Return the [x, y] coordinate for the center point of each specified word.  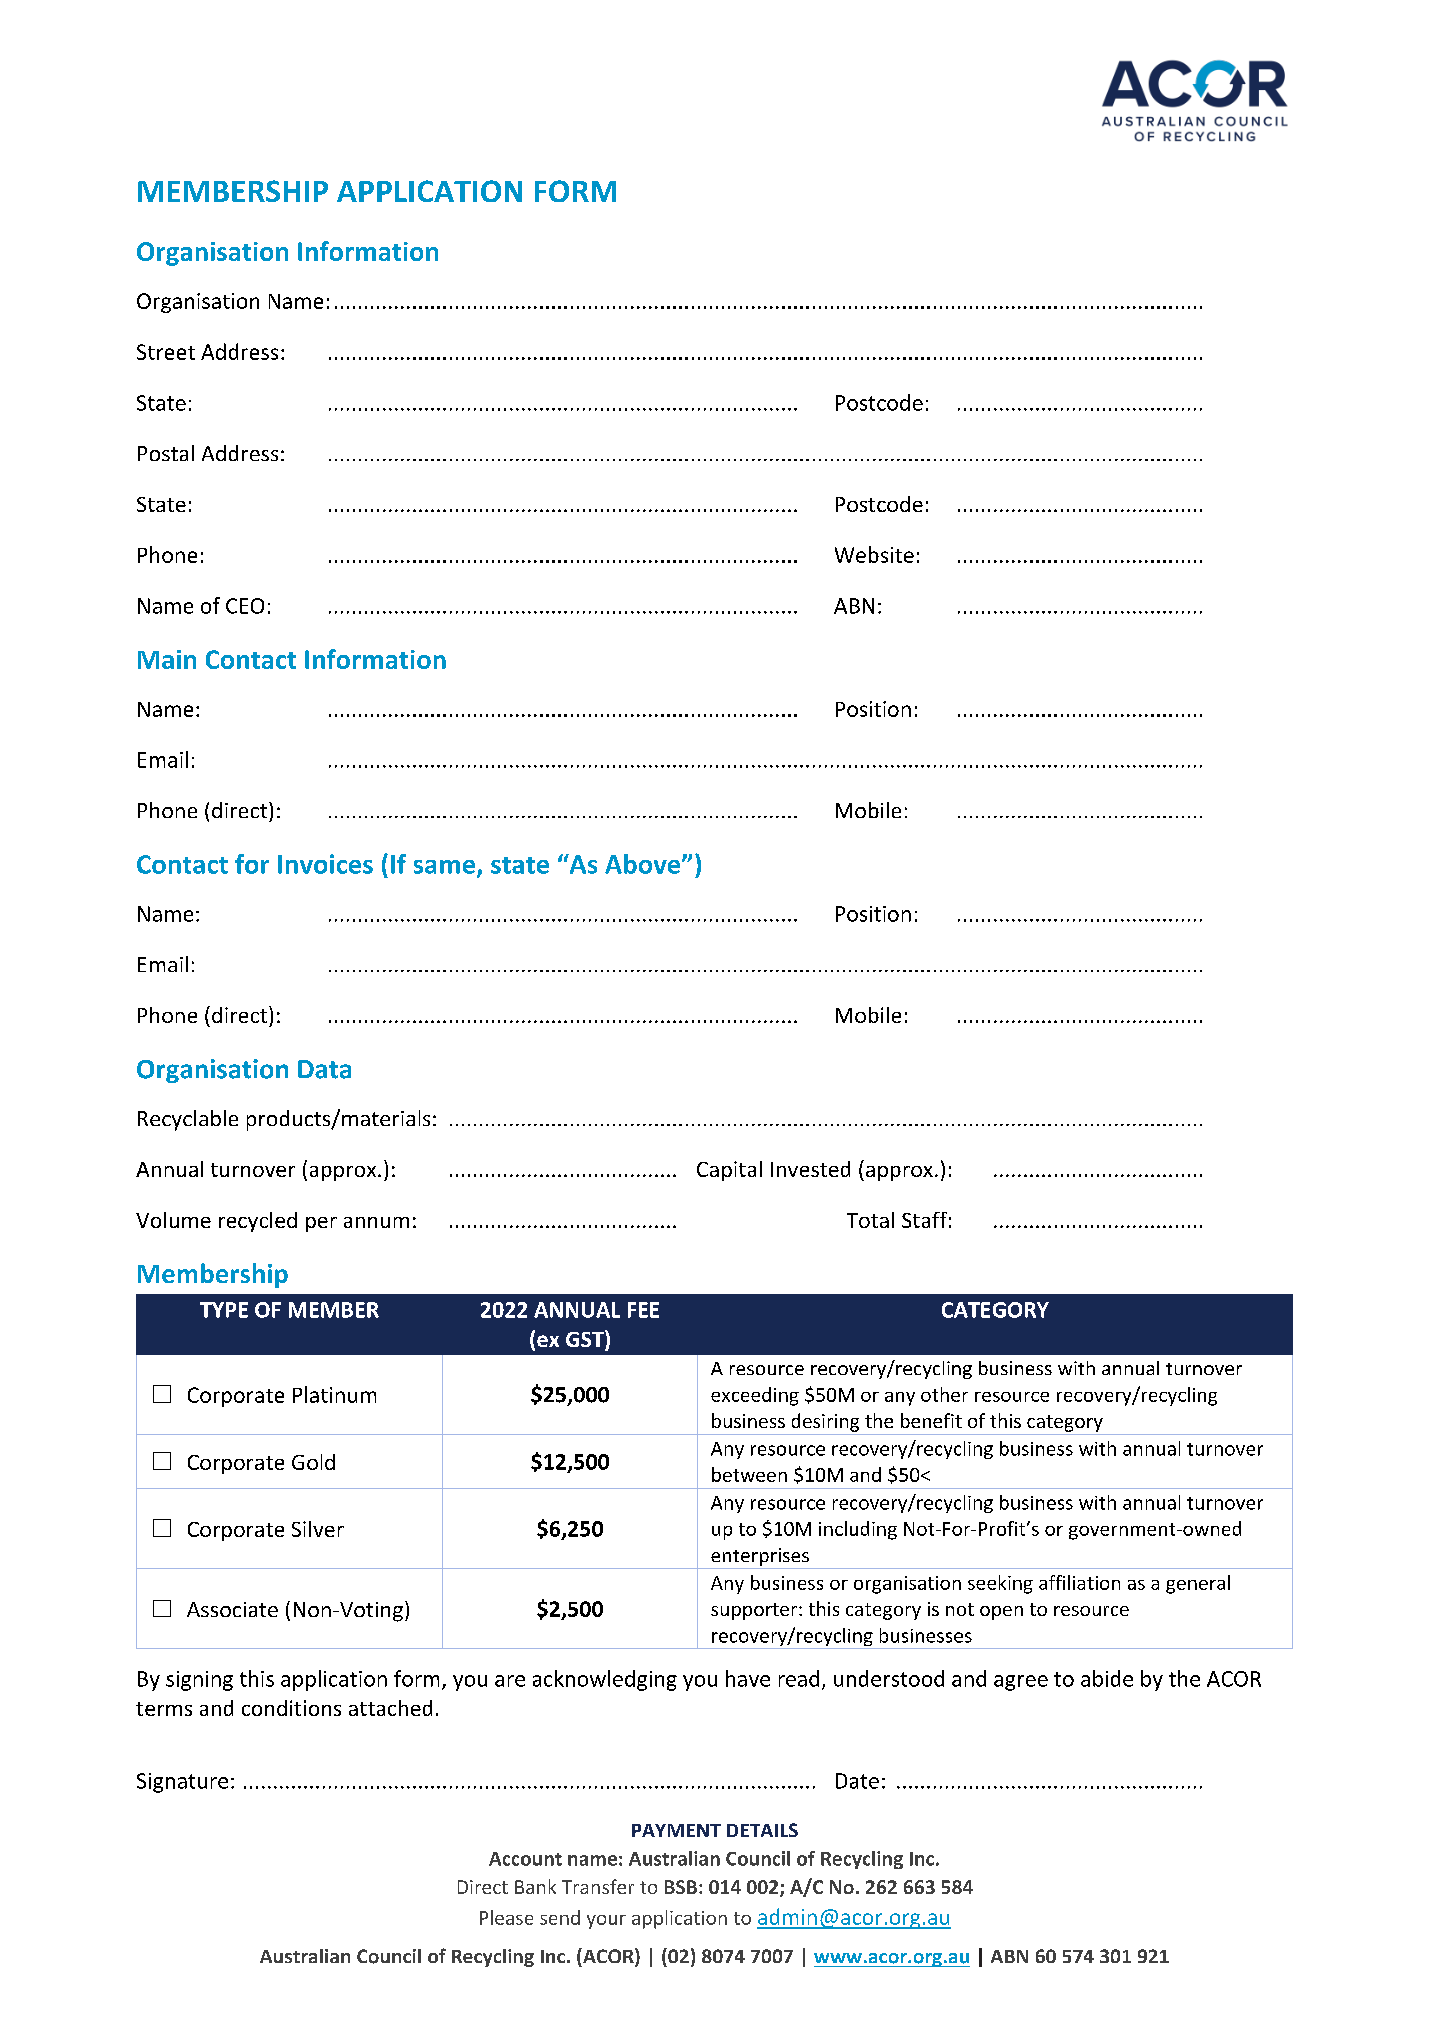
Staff [924, 1220]
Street [166, 352]
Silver [318, 1529]
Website [874, 554]
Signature [182, 1783]
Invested [810, 1169]
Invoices [325, 864]
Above [644, 864]
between [749, 1474]
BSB [681, 1887]
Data [324, 1069]
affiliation [1079, 1582]
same [446, 868]
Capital [729, 1171]
